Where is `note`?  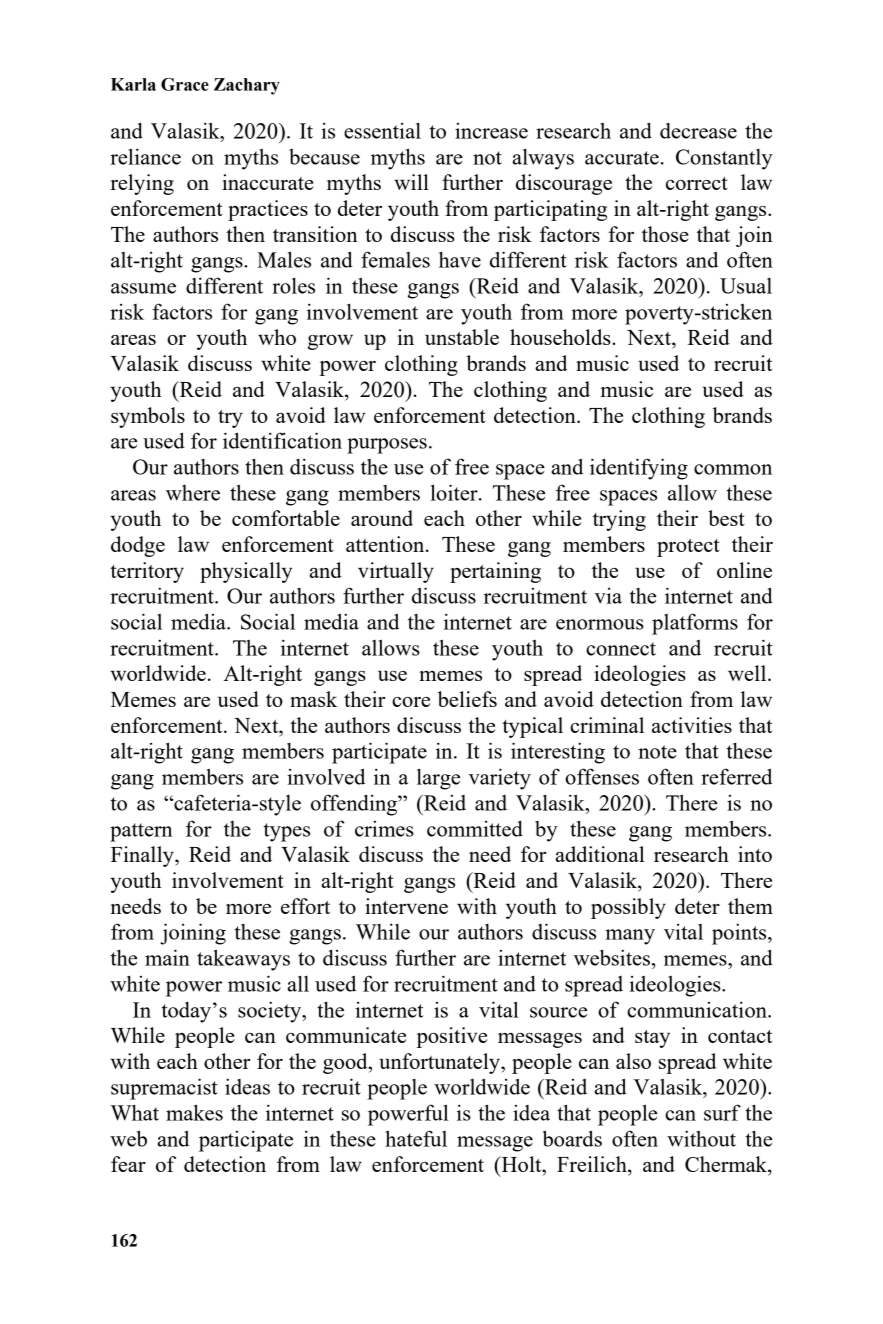
note is located at coordinates (657, 752).
